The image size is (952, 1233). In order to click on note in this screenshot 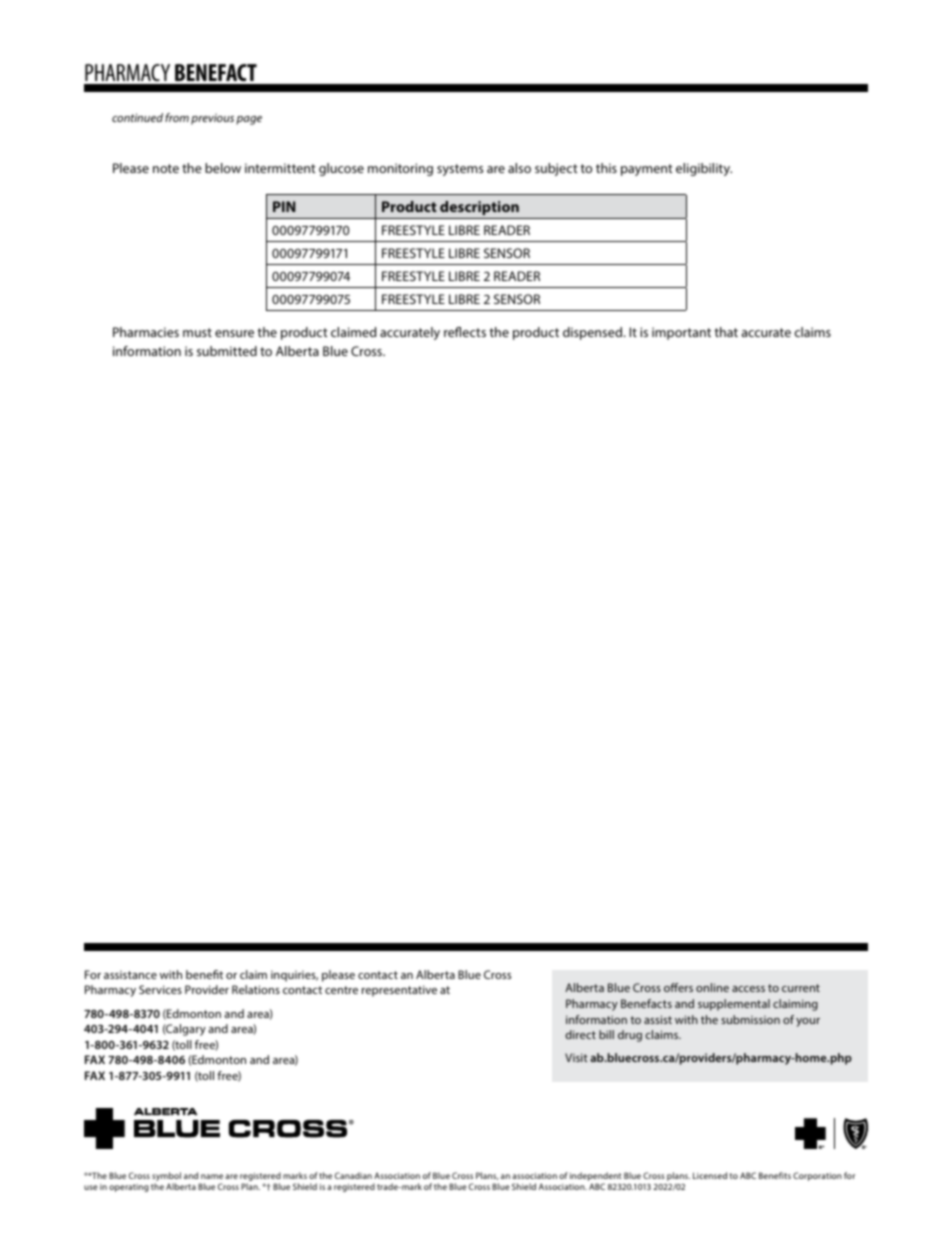, I will do `click(166, 168)`.
